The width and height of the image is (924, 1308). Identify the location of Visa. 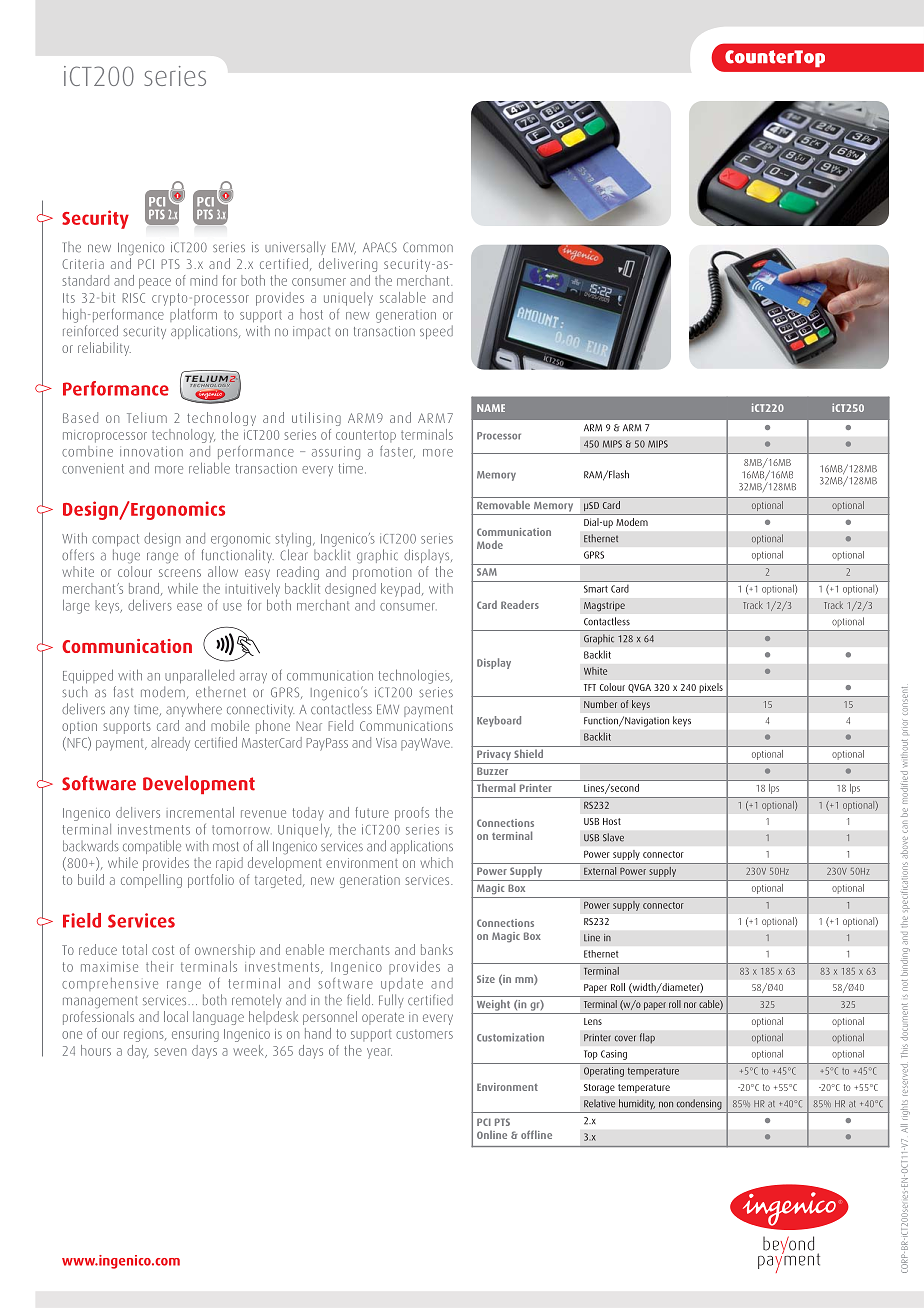
(386, 743).
